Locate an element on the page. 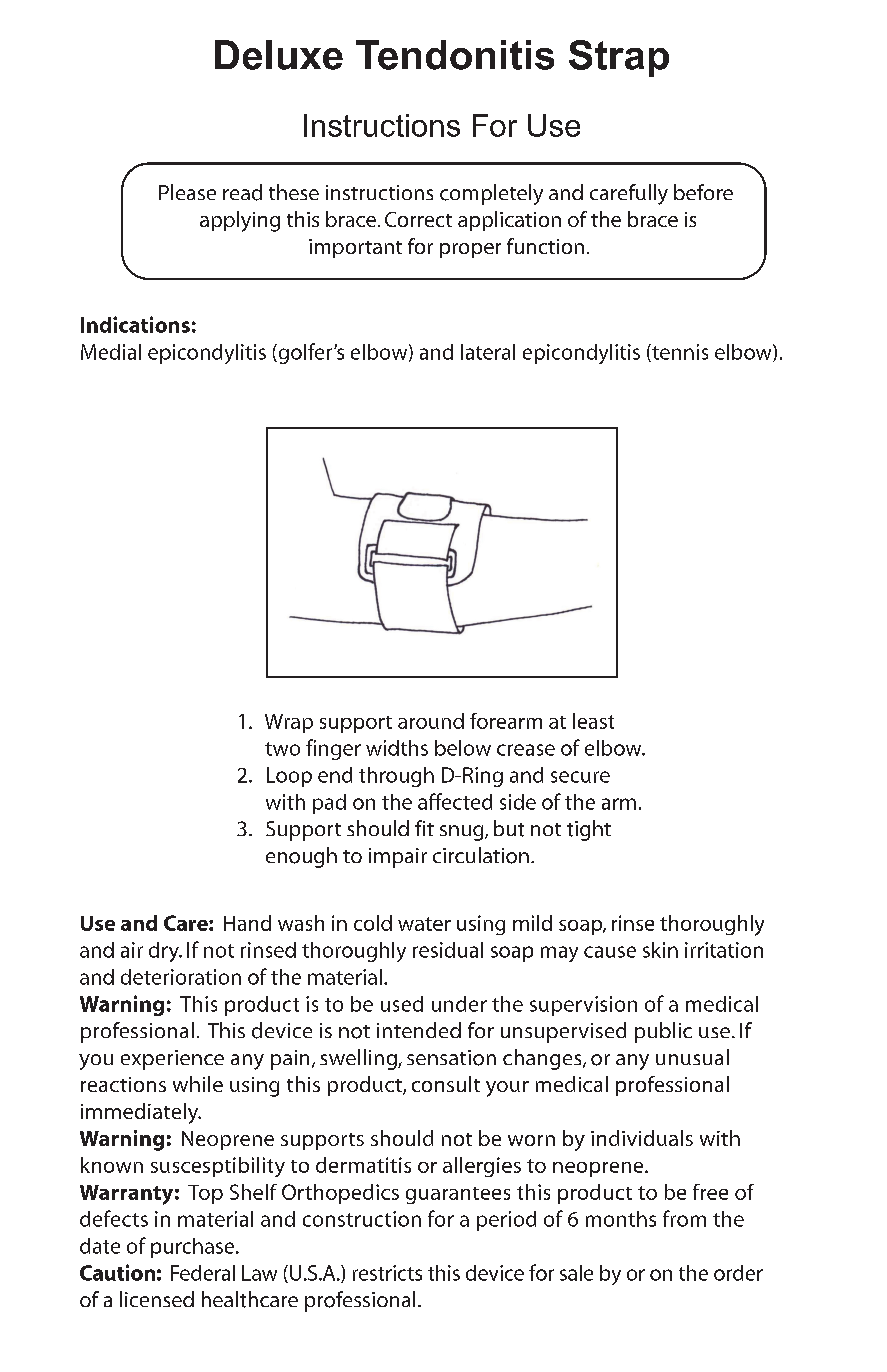  lateral is located at coordinates (488, 352).
